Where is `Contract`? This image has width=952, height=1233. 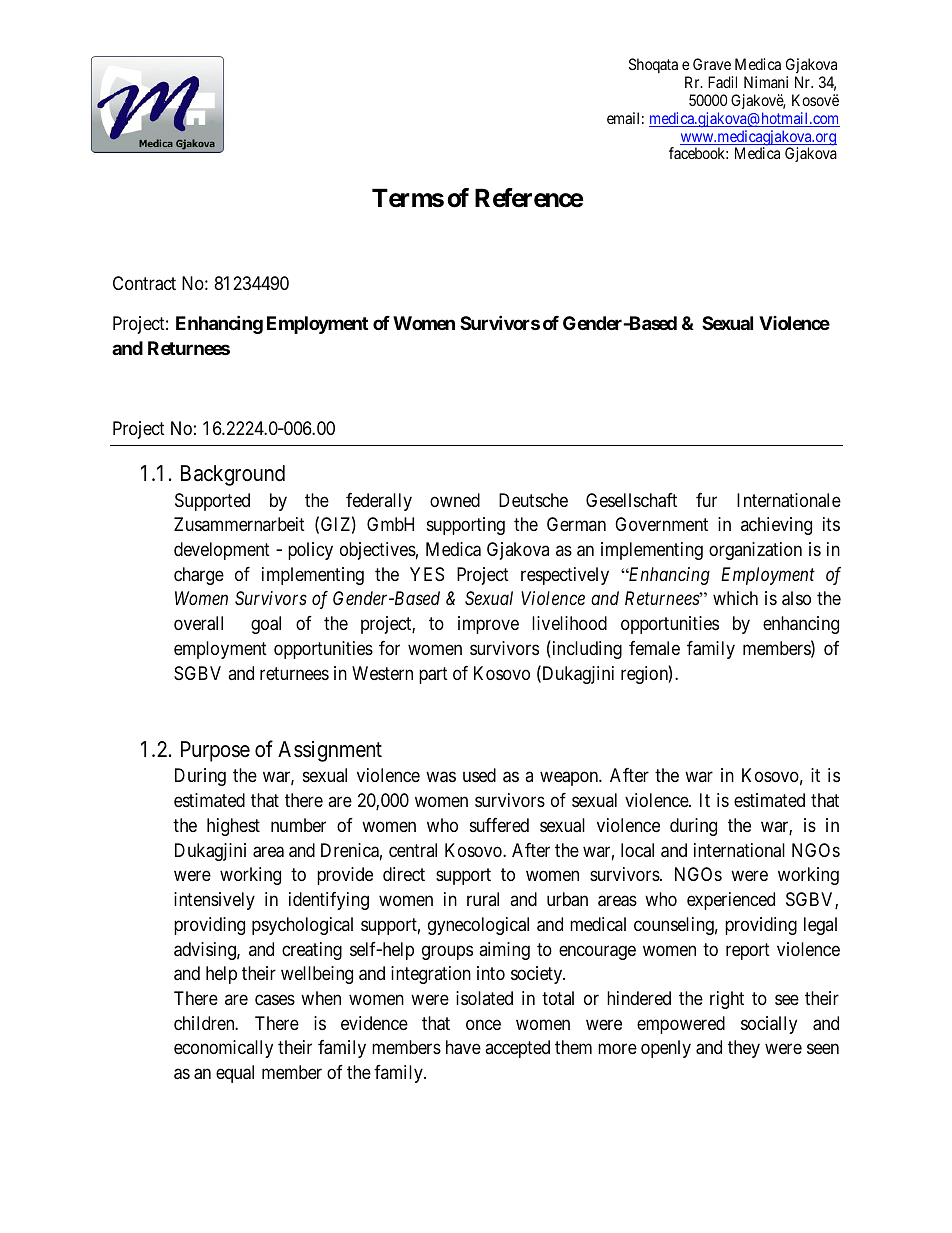
Contract is located at coordinates (144, 283).
